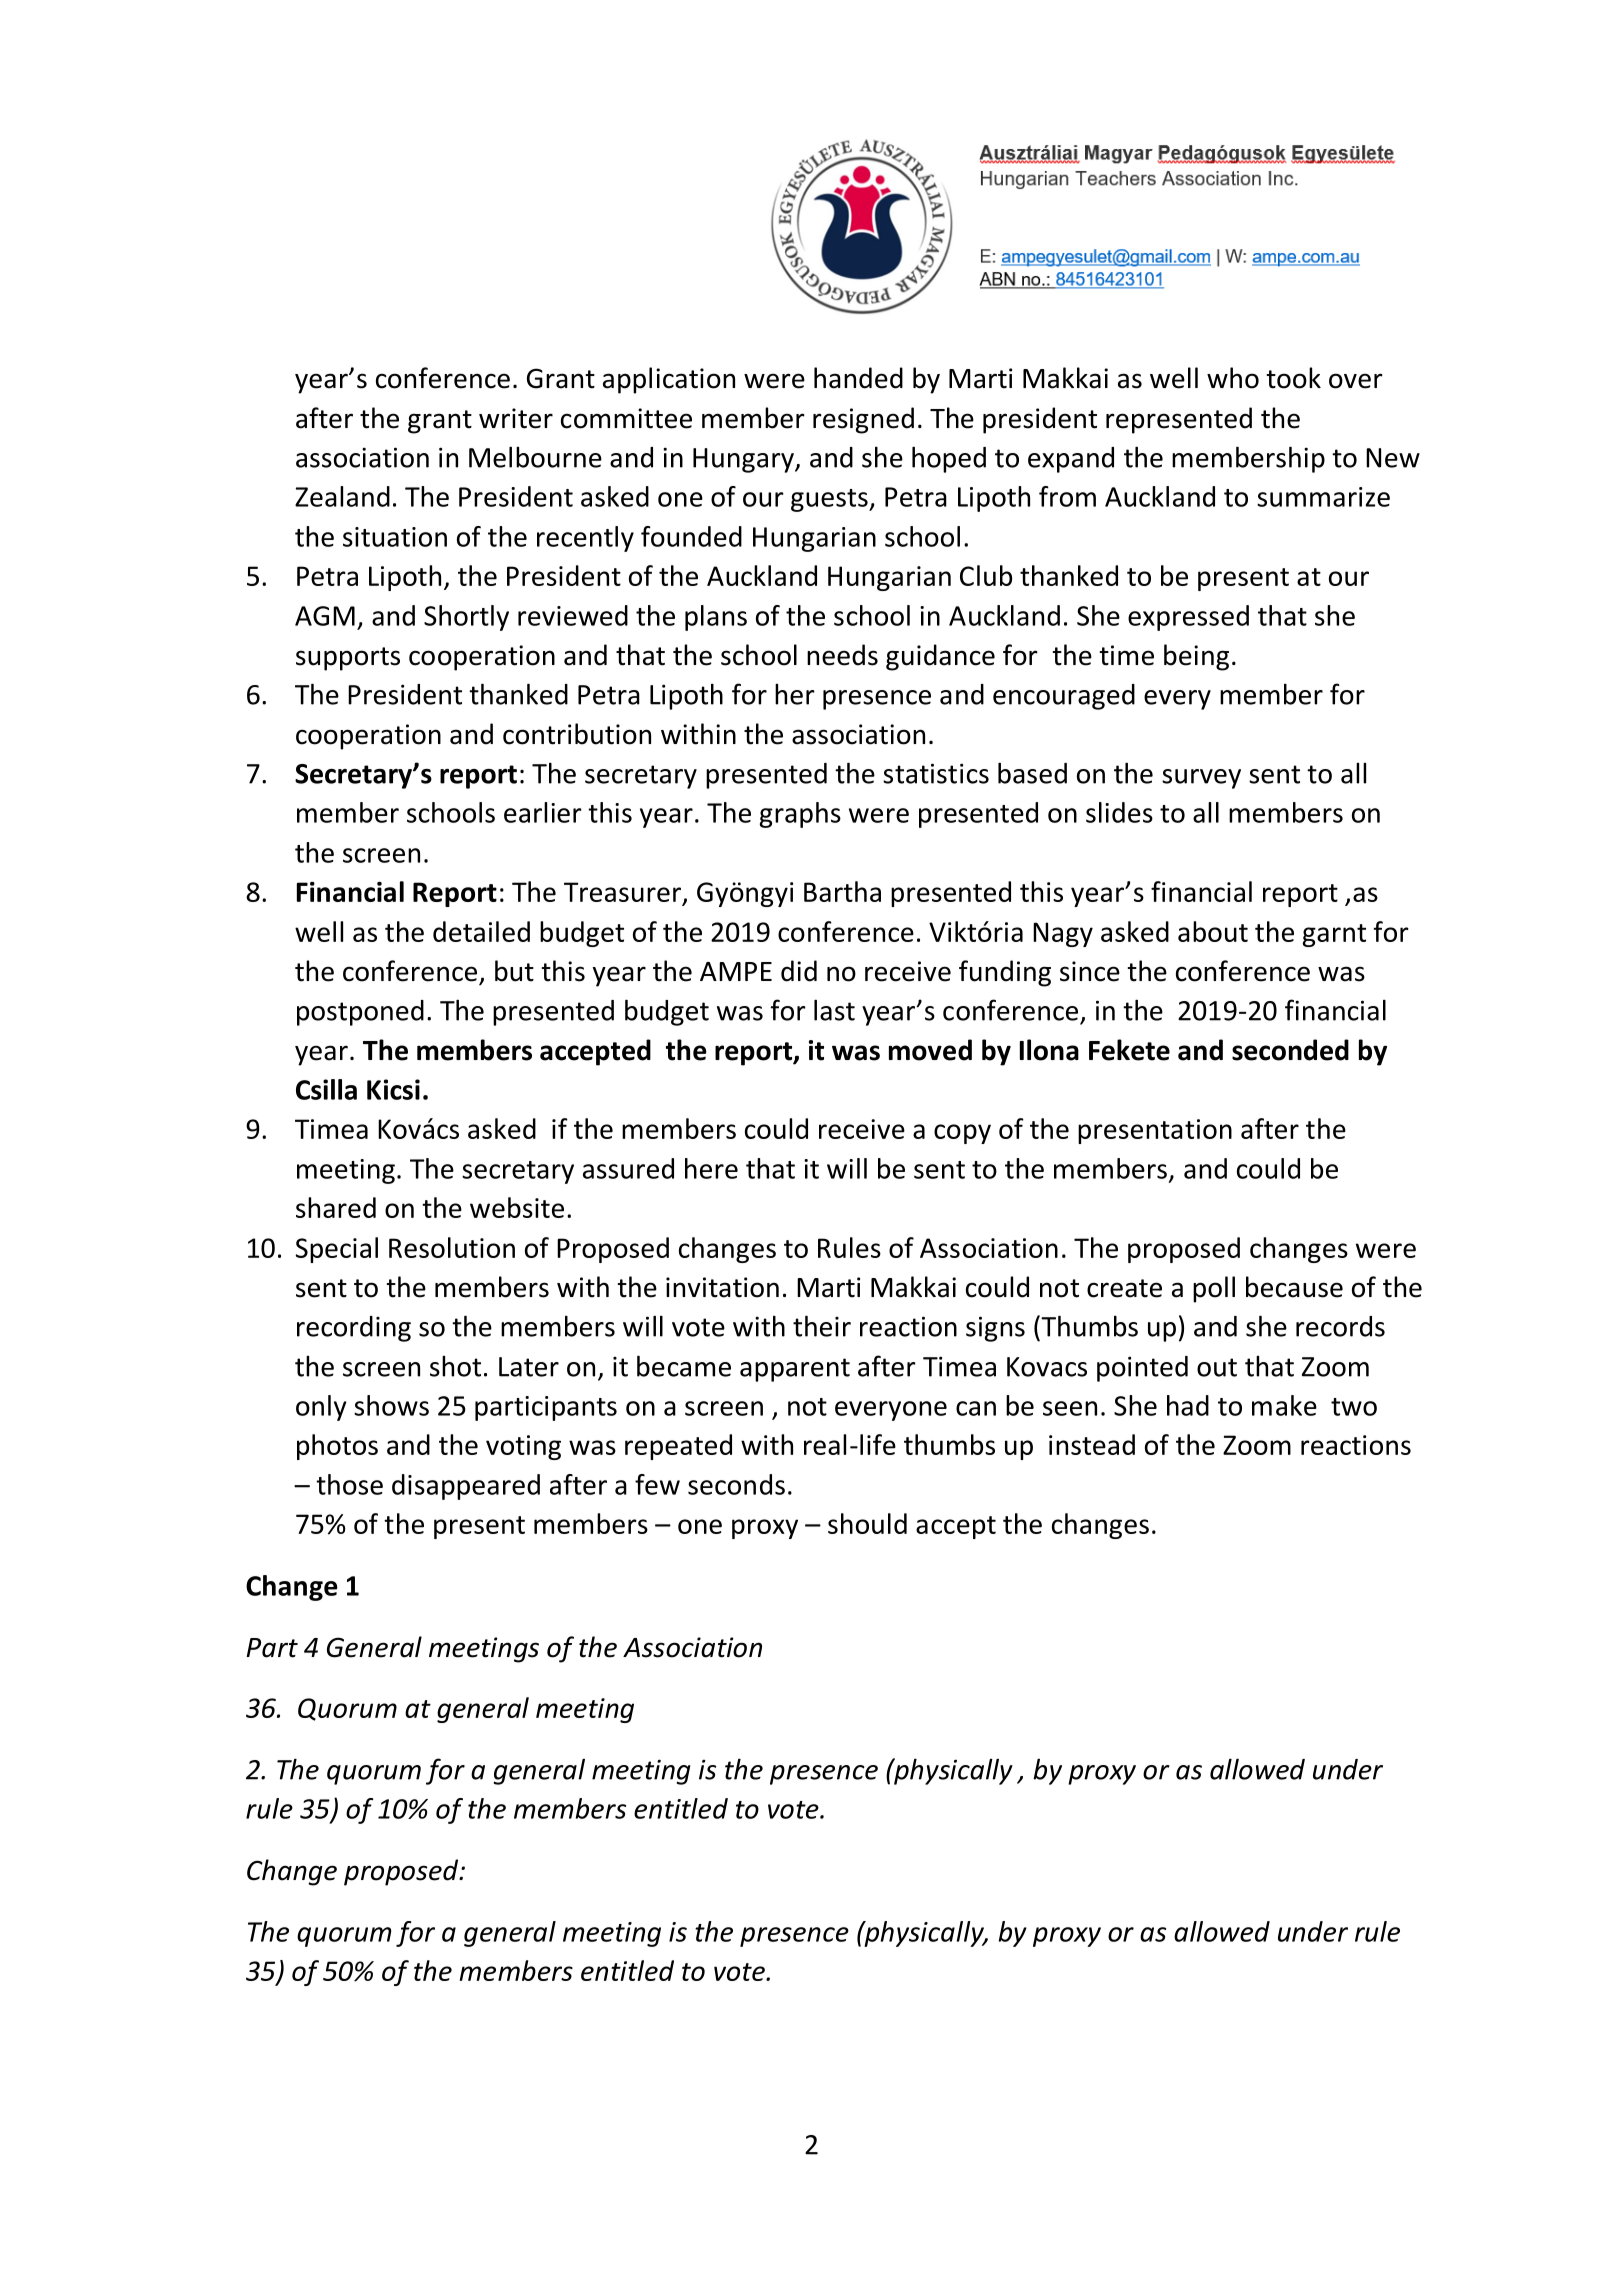  Describe the element at coordinates (466, 1487) in the image. I see `disappeared` at that location.
